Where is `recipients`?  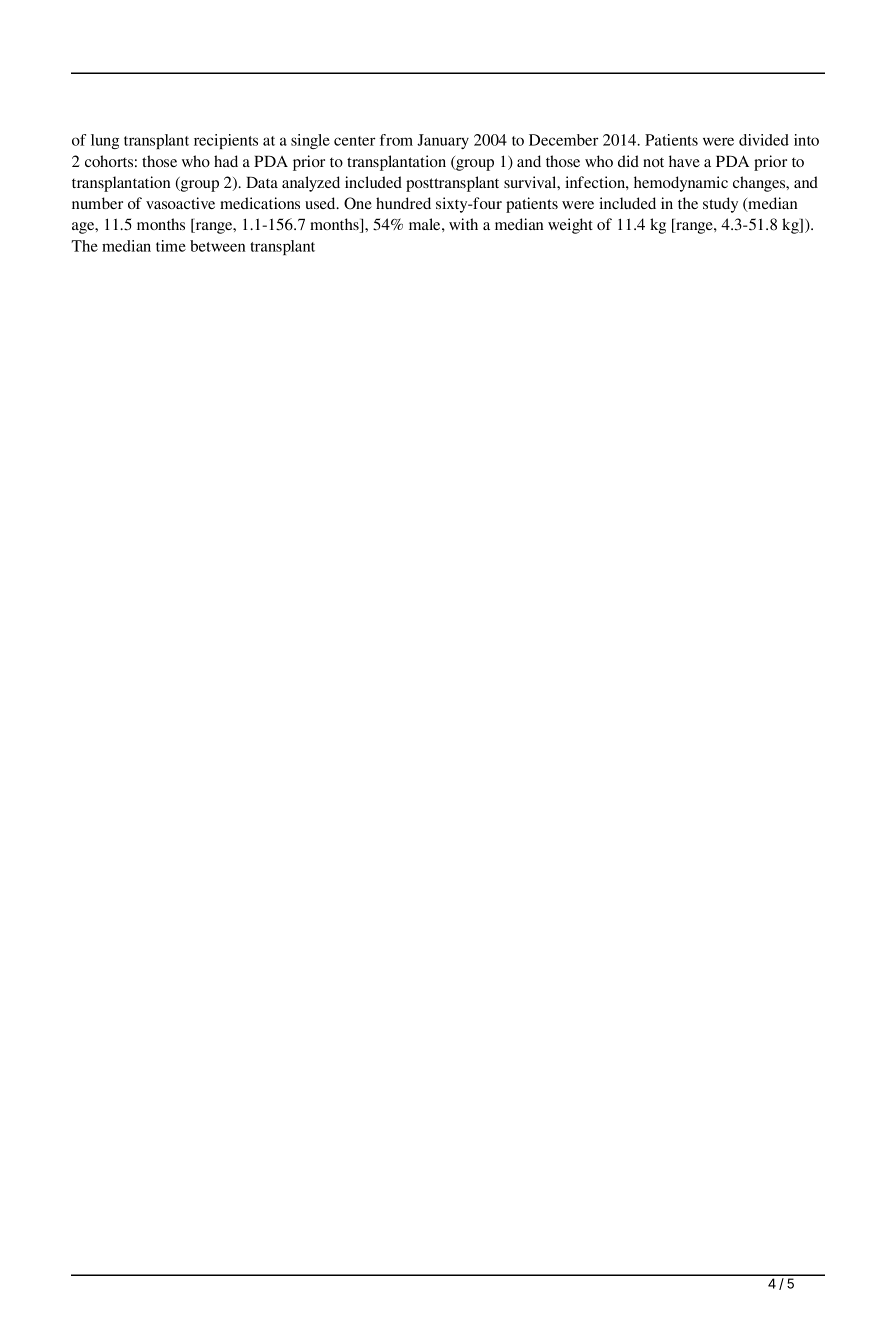 recipients is located at coordinates (226, 141).
